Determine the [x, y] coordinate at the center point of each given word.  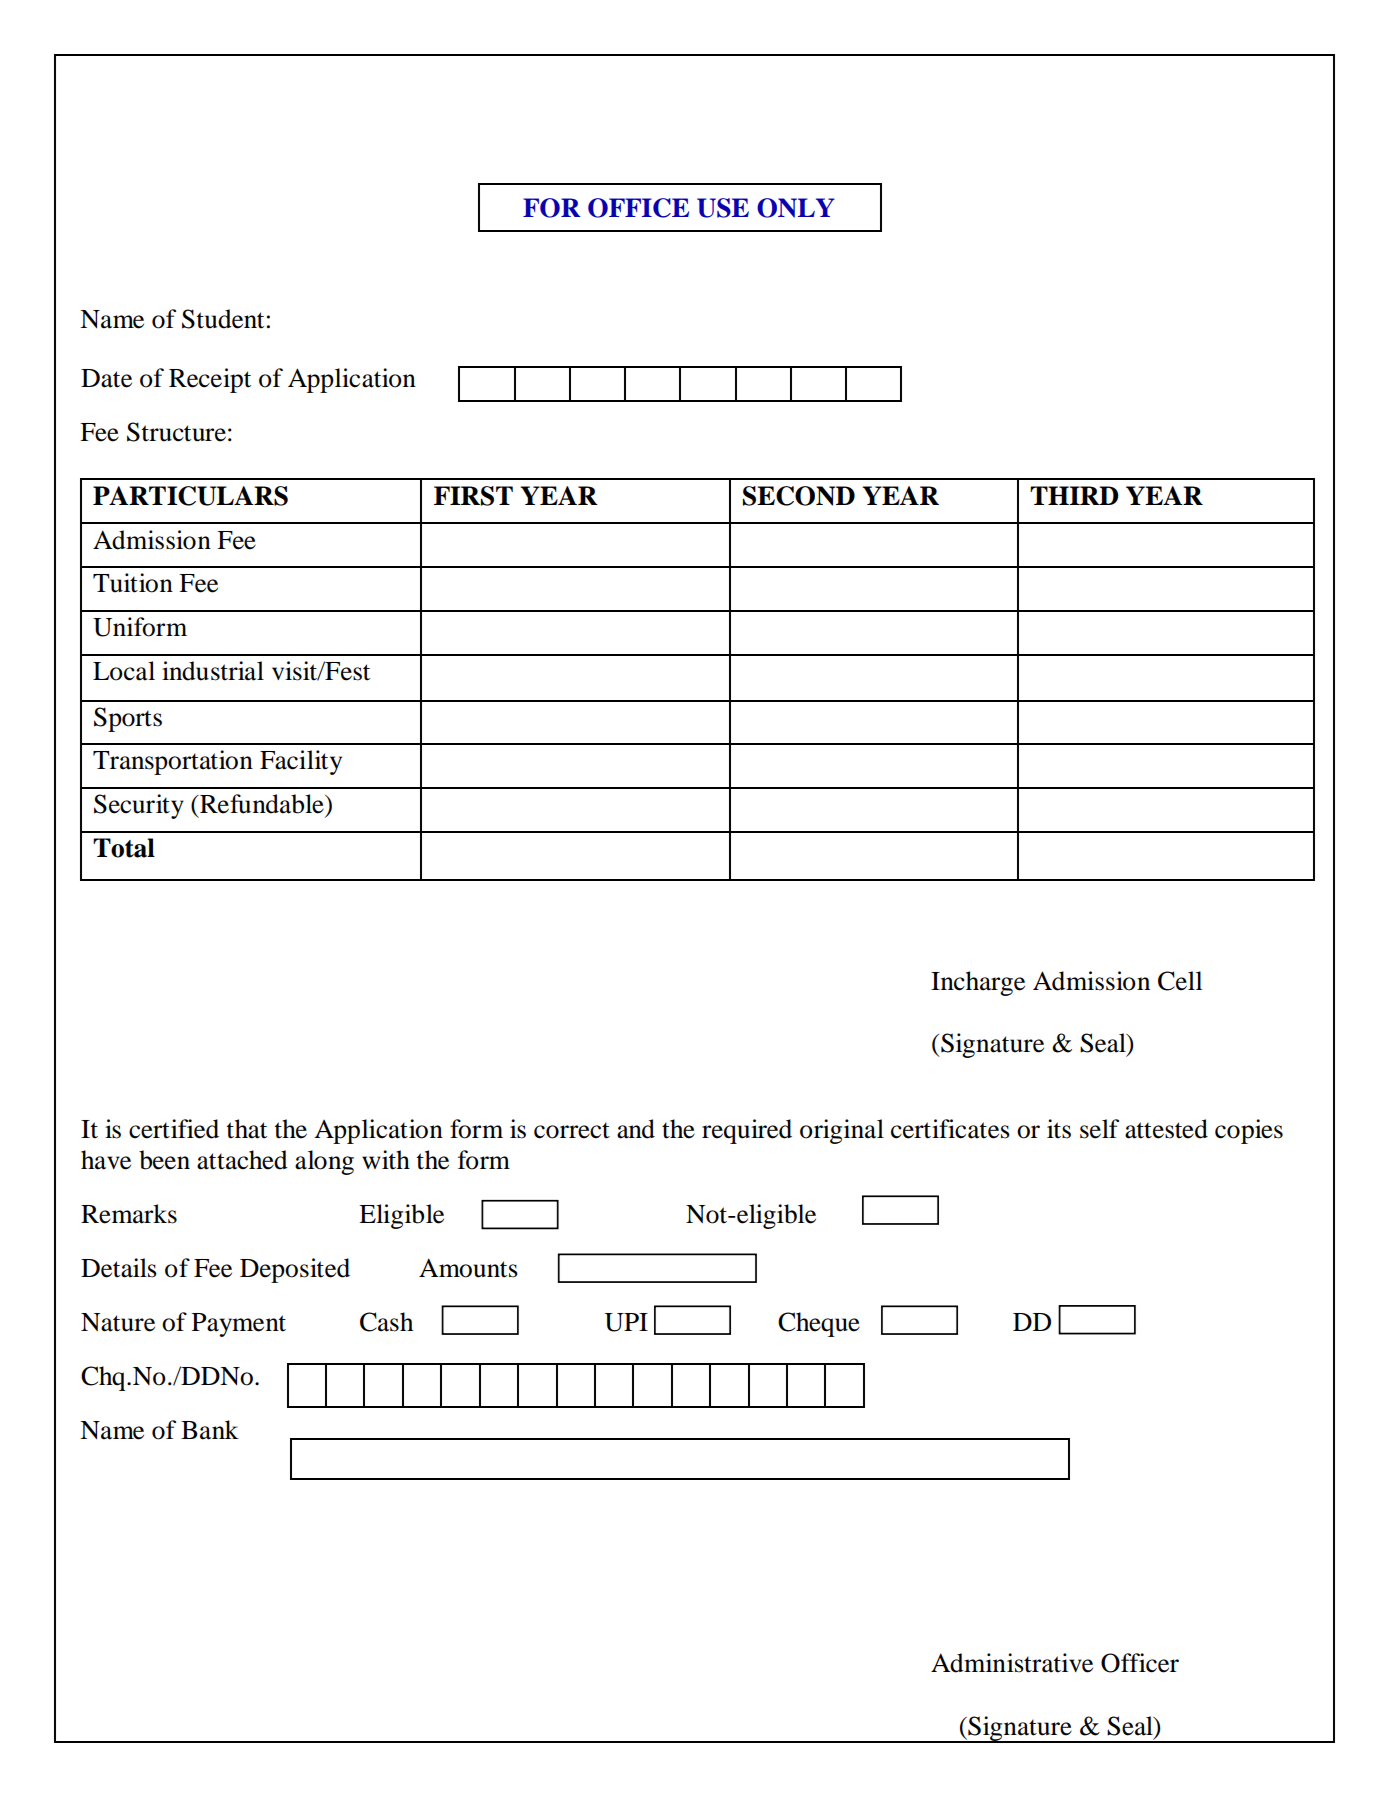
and [636, 1129]
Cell [1180, 981]
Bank [210, 1430]
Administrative [1012, 1663]
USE [723, 208]
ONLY [796, 208]
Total [124, 848]
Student [223, 319]
